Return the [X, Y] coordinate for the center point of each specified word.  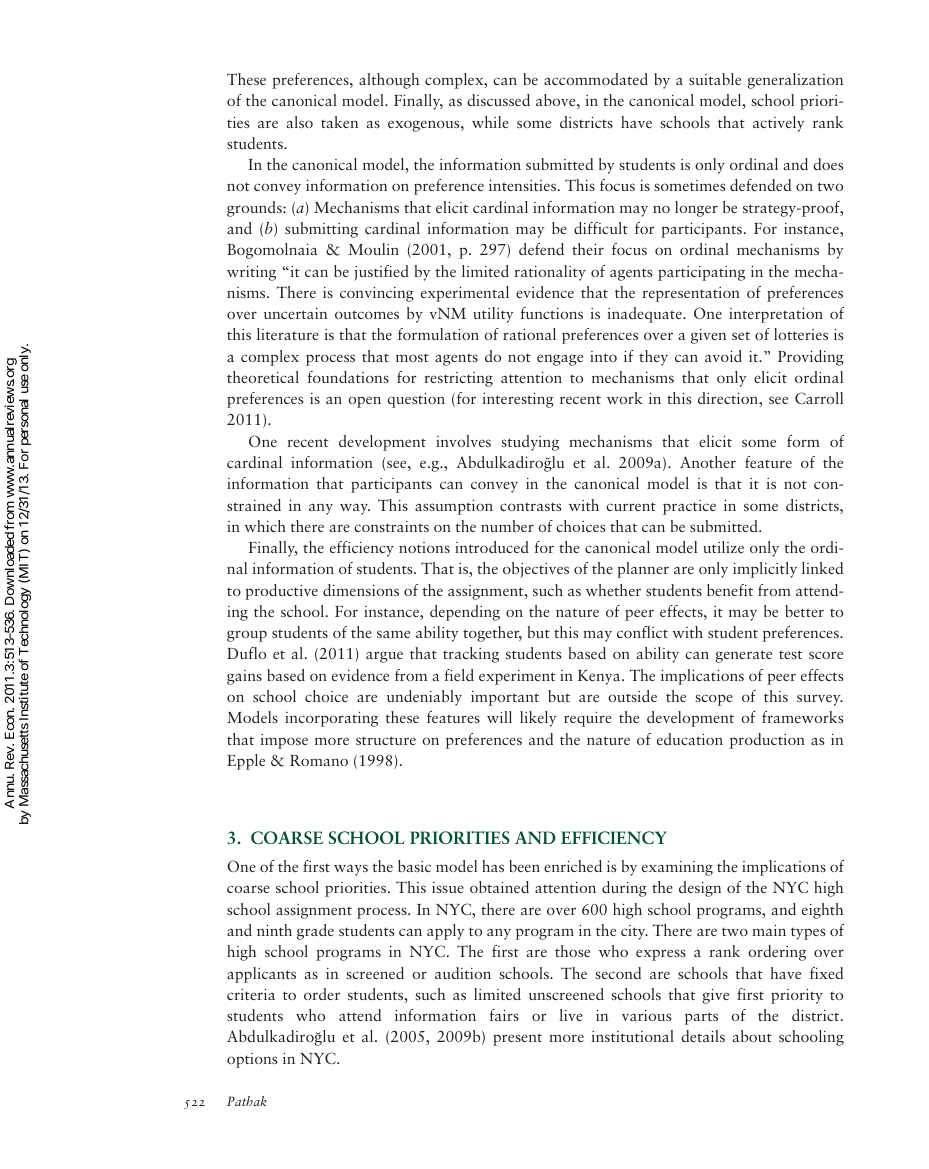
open [364, 402]
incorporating [331, 719]
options [252, 1060]
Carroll [819, 398]
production [767, 741]
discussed [498, 100]
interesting [518, 400]
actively [778, 124]
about [752, 1036]
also [299, 122]
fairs [504, 1015]
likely [538, 719]
